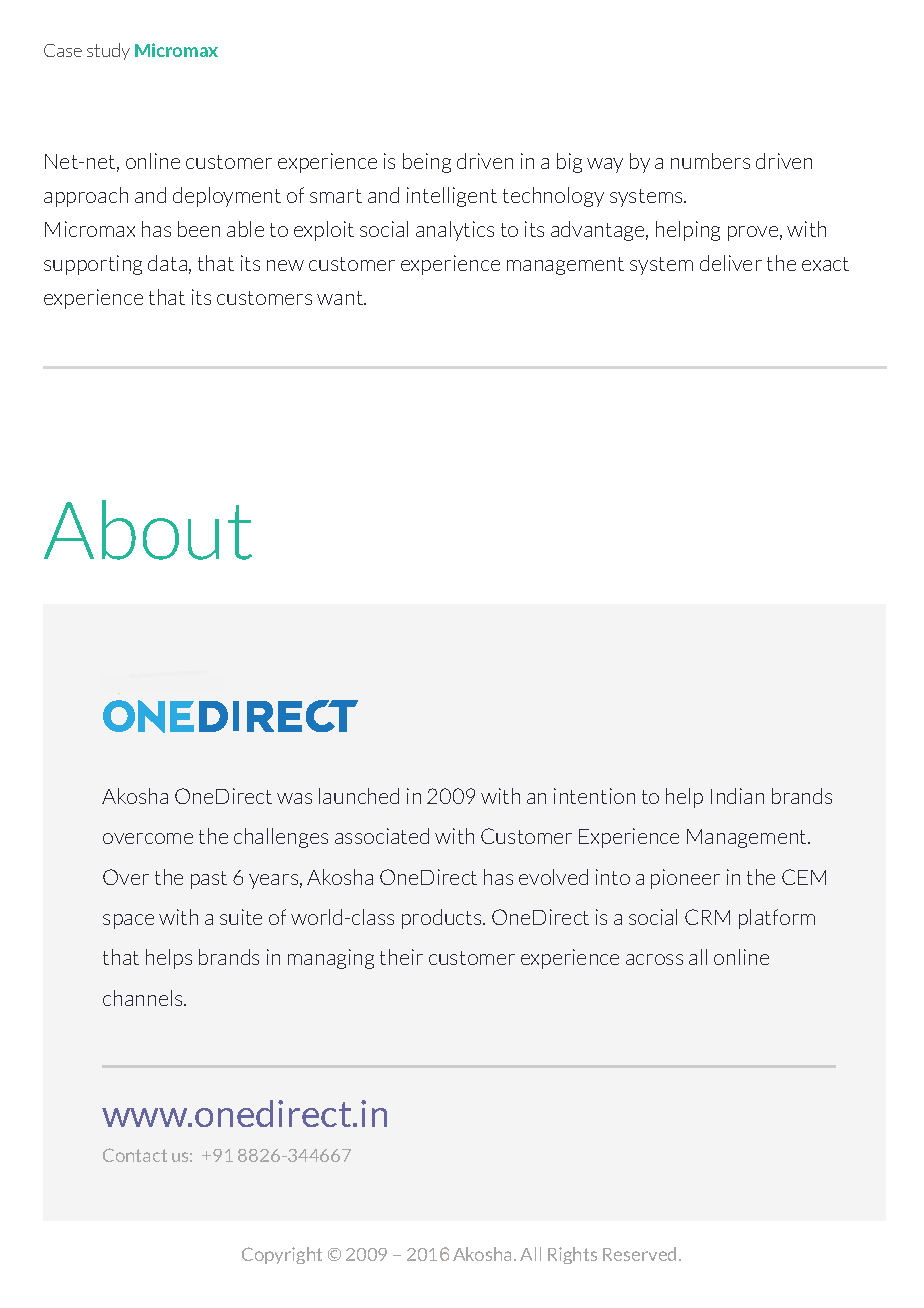 This document has height=1308, width=924. Describe the element at coordinates (135, 1155) in the document. I see `Contact` at that location.
